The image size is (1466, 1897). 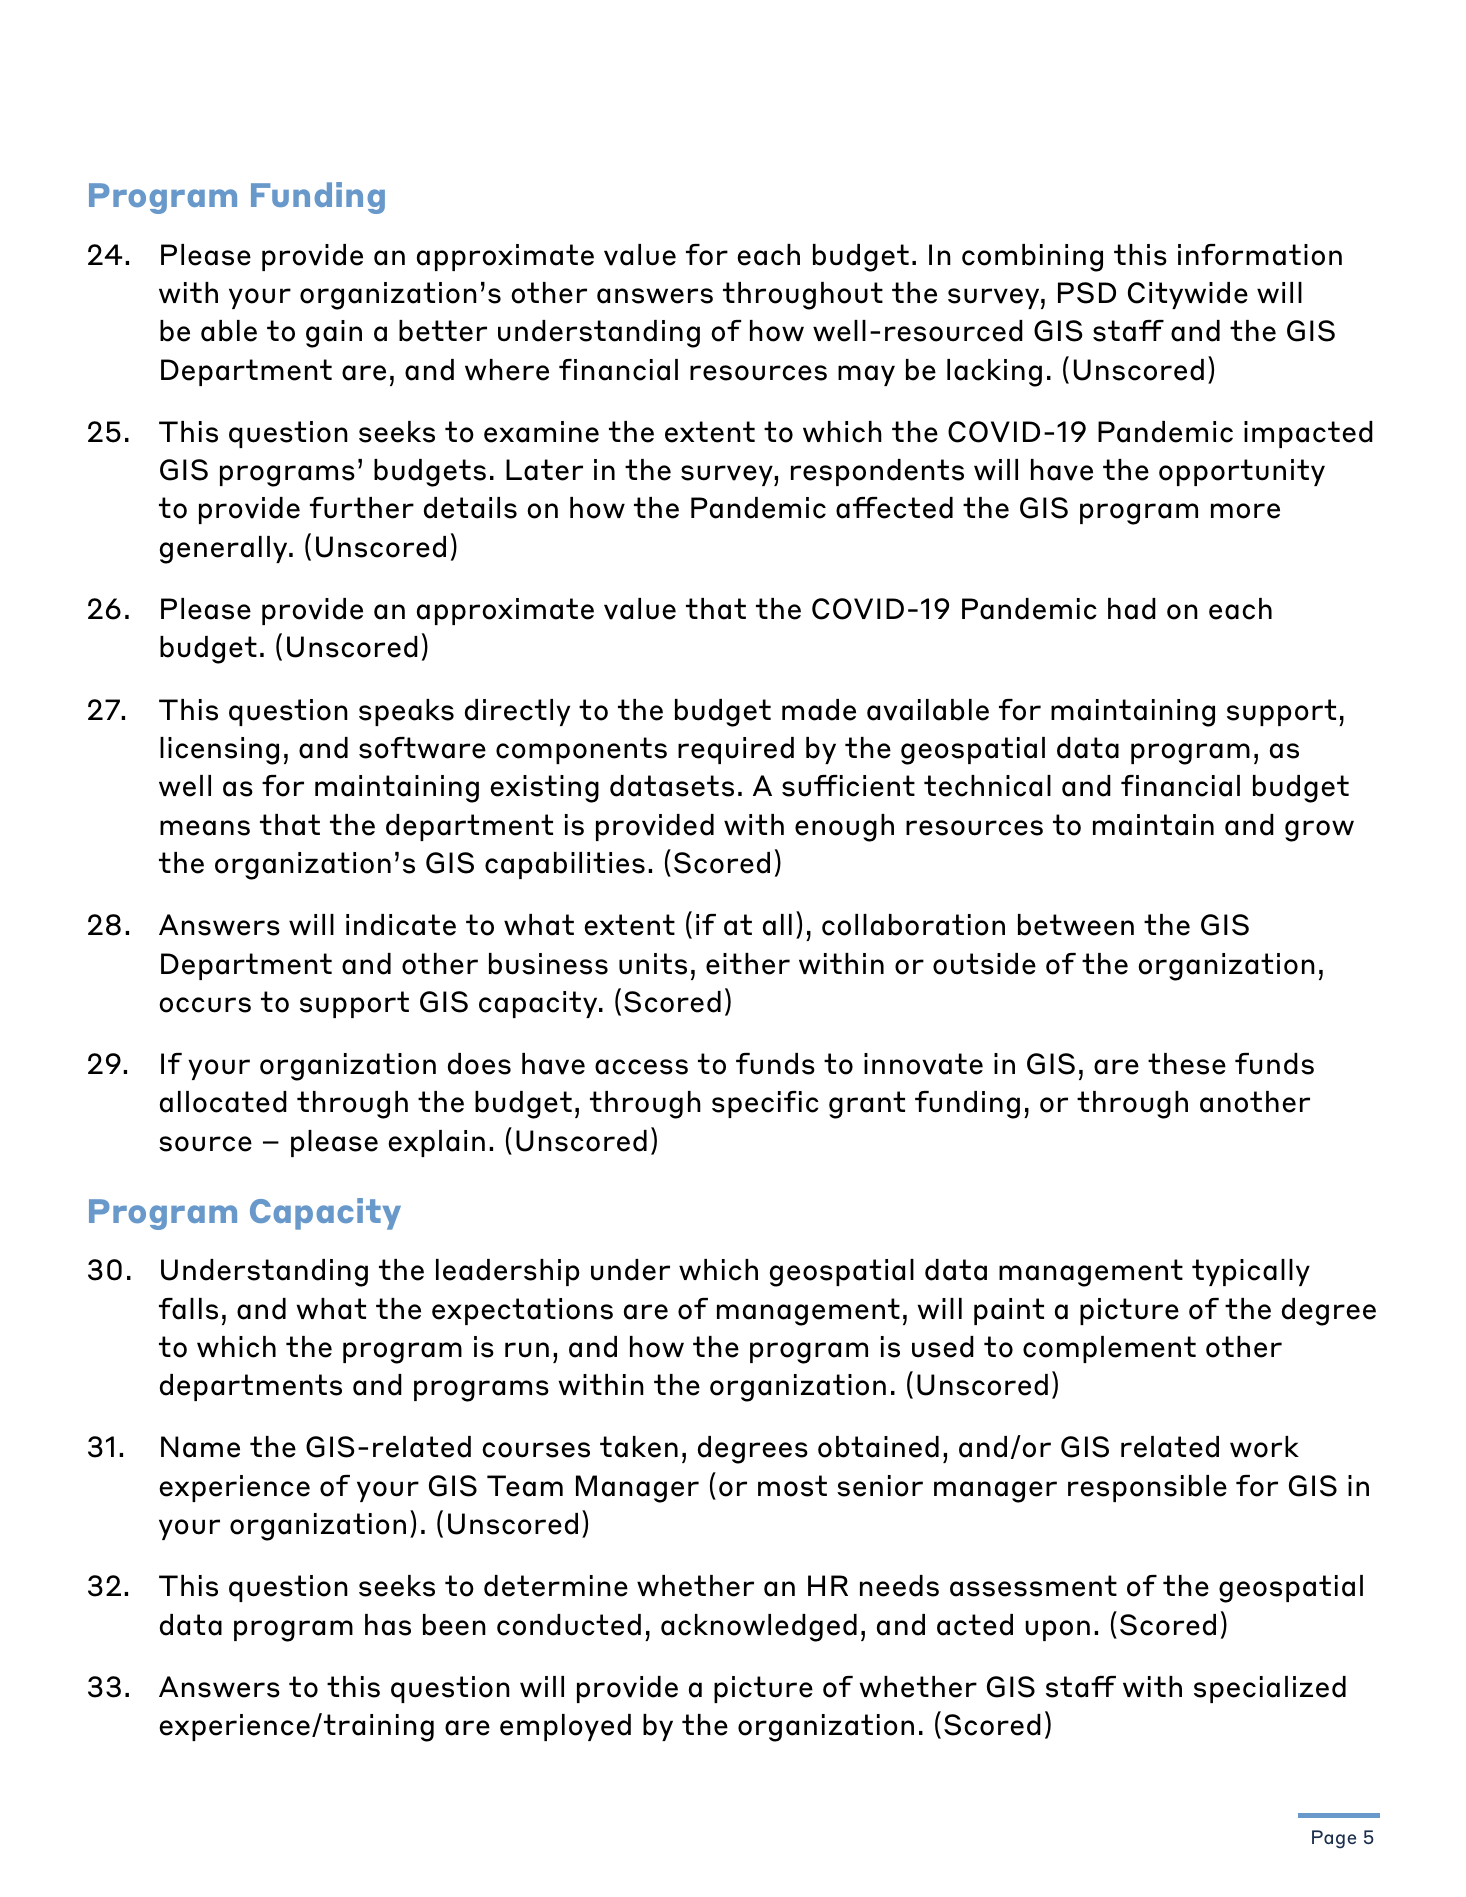 What do you see at coordinates (765, 1104) in the image?
I see `specific` at bounding box center [765, 1104].
